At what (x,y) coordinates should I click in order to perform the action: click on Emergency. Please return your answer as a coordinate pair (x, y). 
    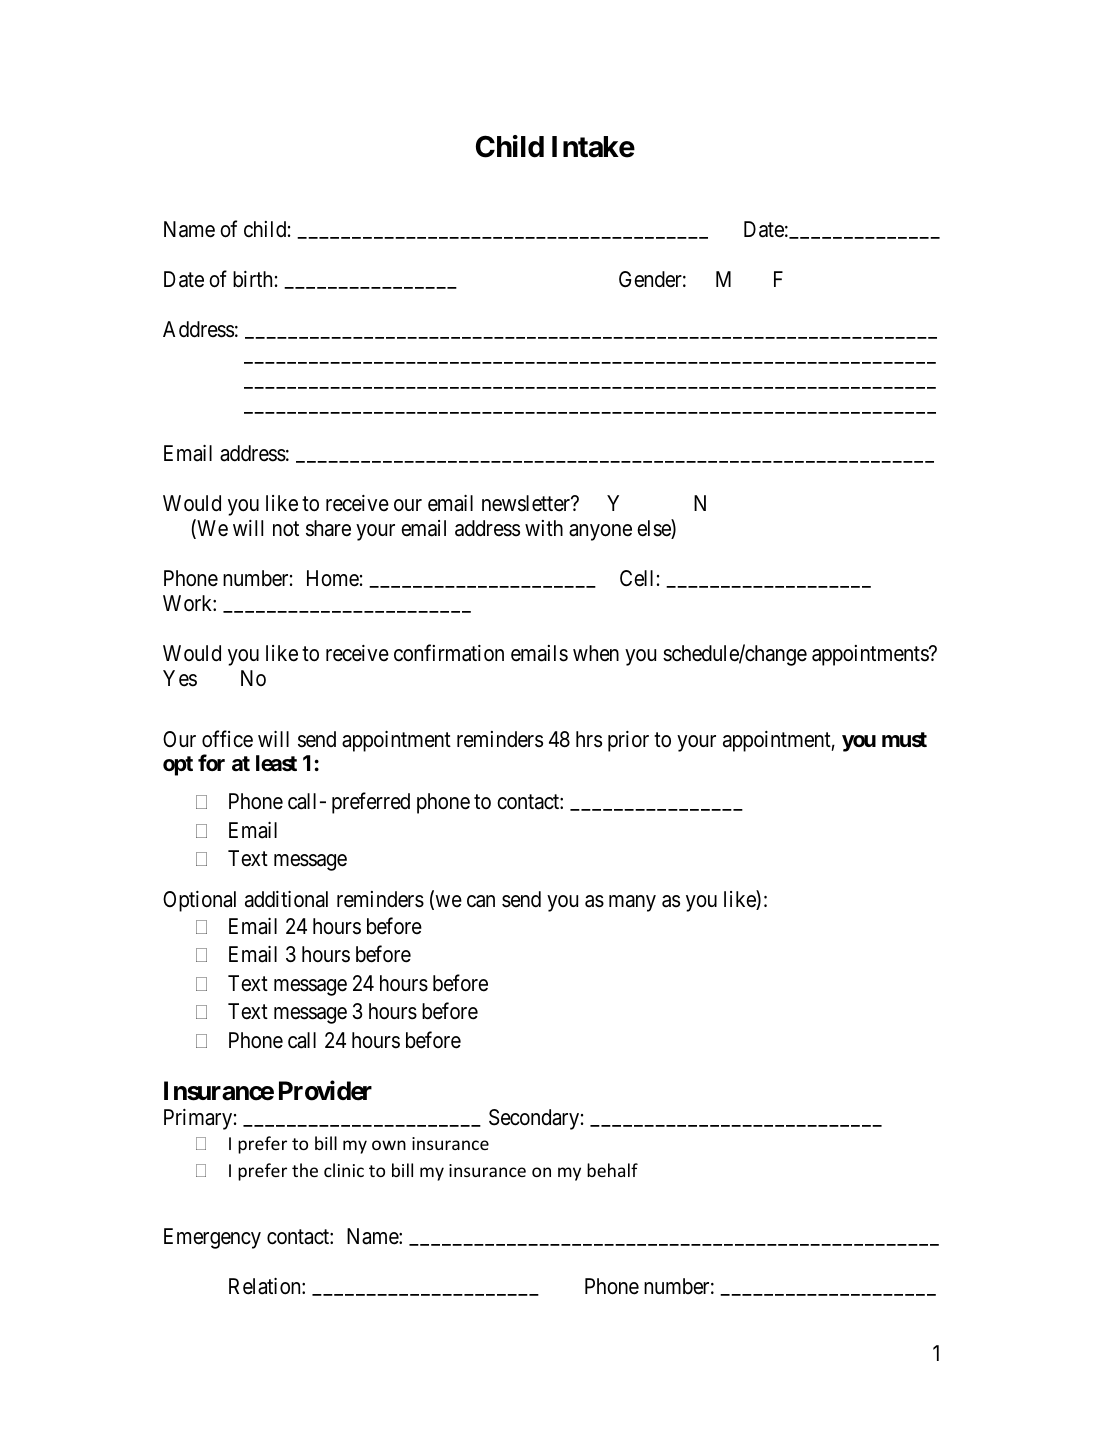
    Looking at the image, I should click on (212, 1238).
